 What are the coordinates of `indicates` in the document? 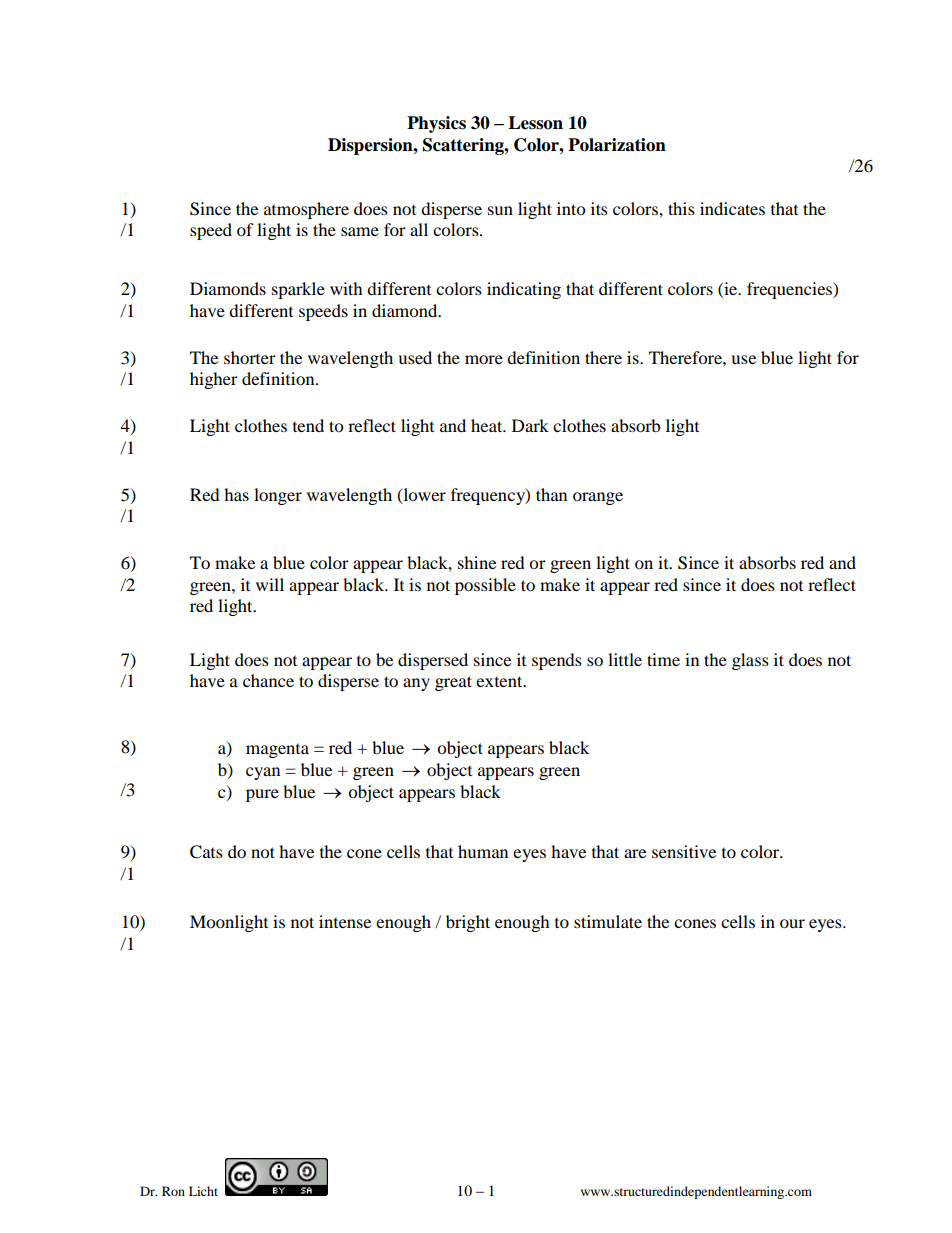 It's located at (732, 208).
